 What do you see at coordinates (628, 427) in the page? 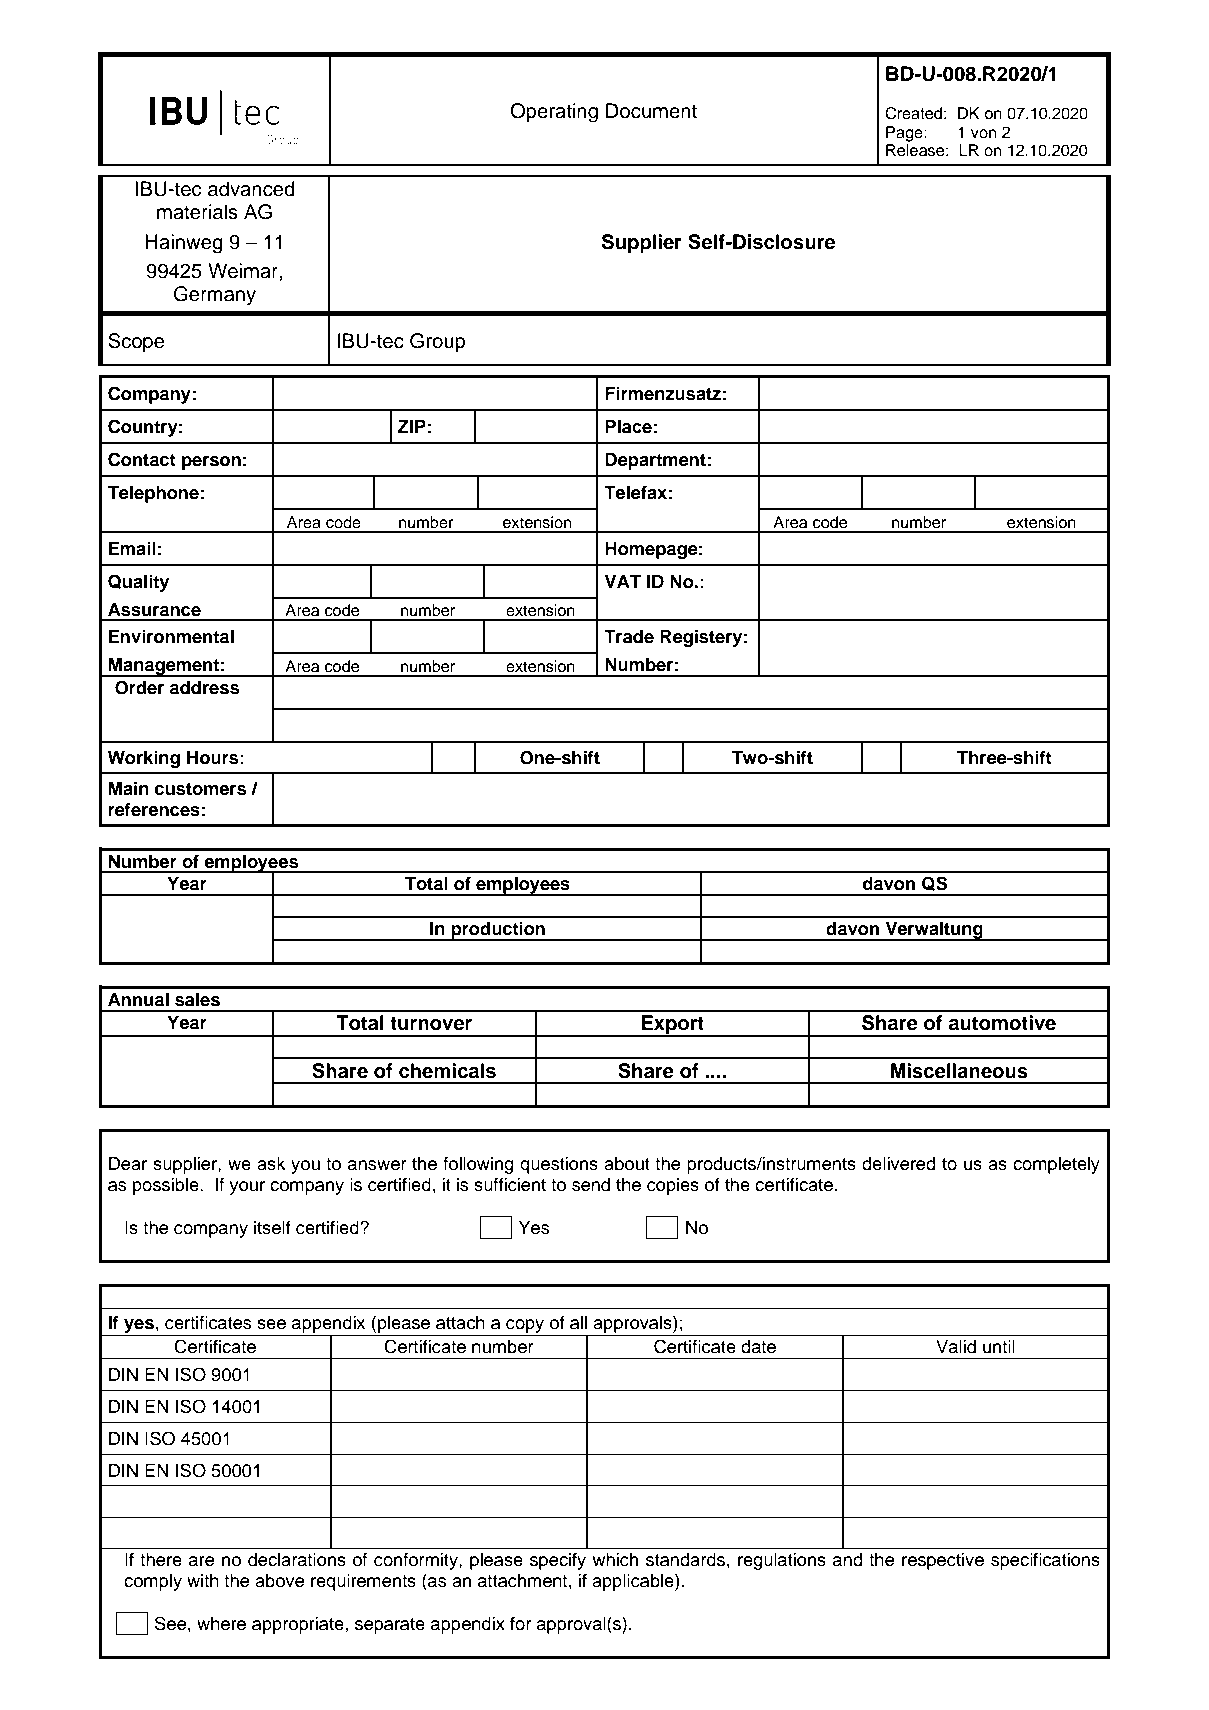
I see `Place` at bounding box center [628, 427].
